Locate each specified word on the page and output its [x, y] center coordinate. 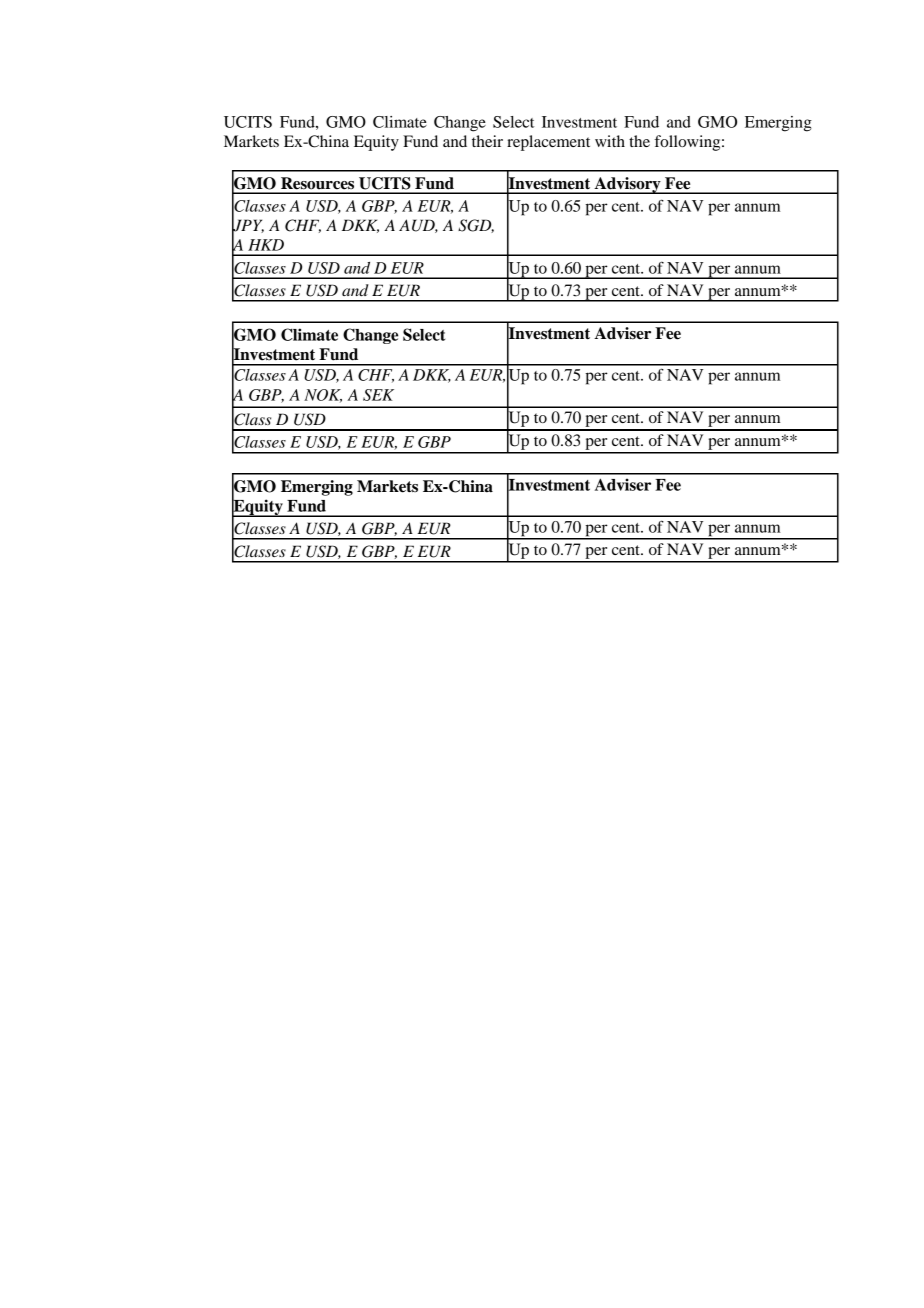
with [610, 141]
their [487, 141]
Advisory [627, 185]
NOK [323, 396]
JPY [248, 225]
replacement [548, 143]
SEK [378, 395]
